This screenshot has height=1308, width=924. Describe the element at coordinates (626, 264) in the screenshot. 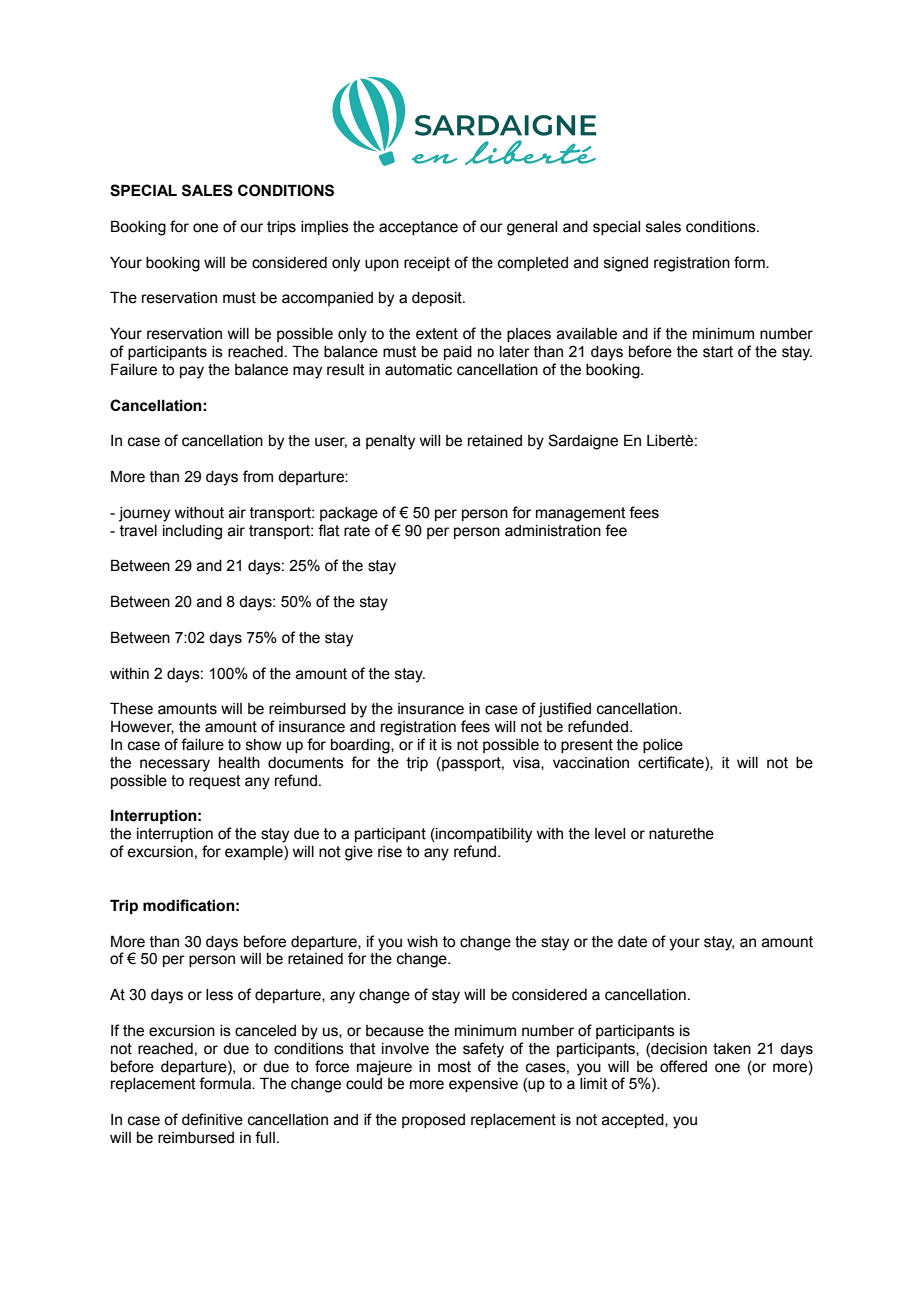

I see `signed` at that location.
